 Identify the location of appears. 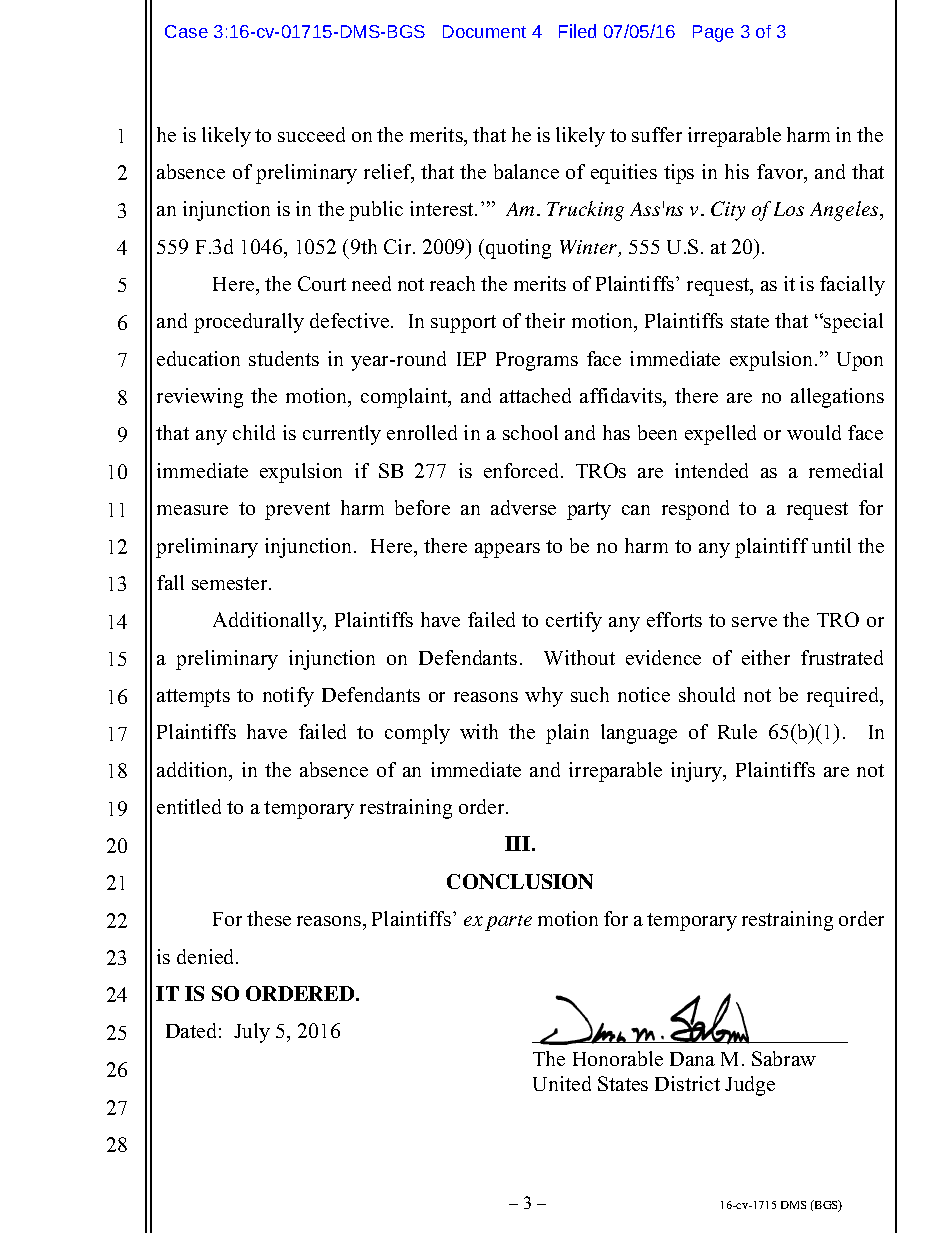
(507, 550).
